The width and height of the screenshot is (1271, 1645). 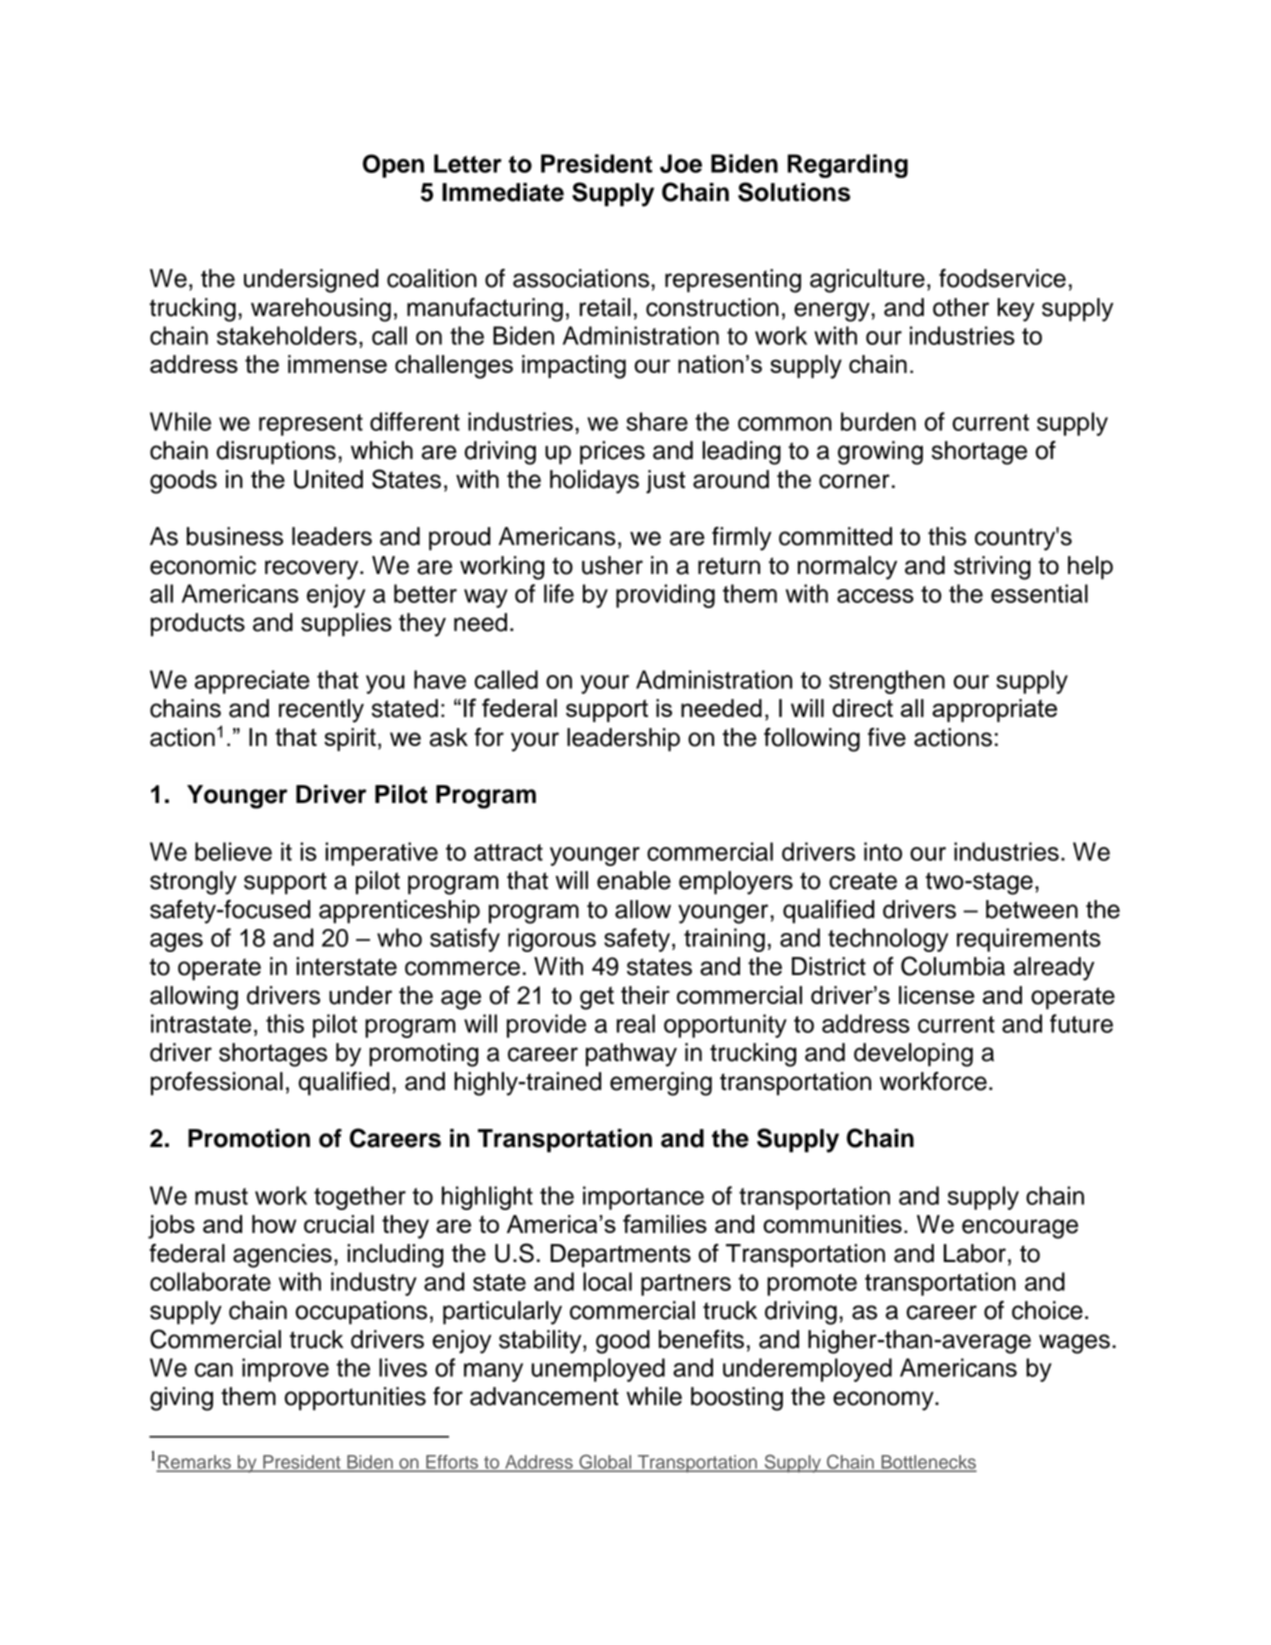 I want to click on striving, so click(x=992, y=568).
